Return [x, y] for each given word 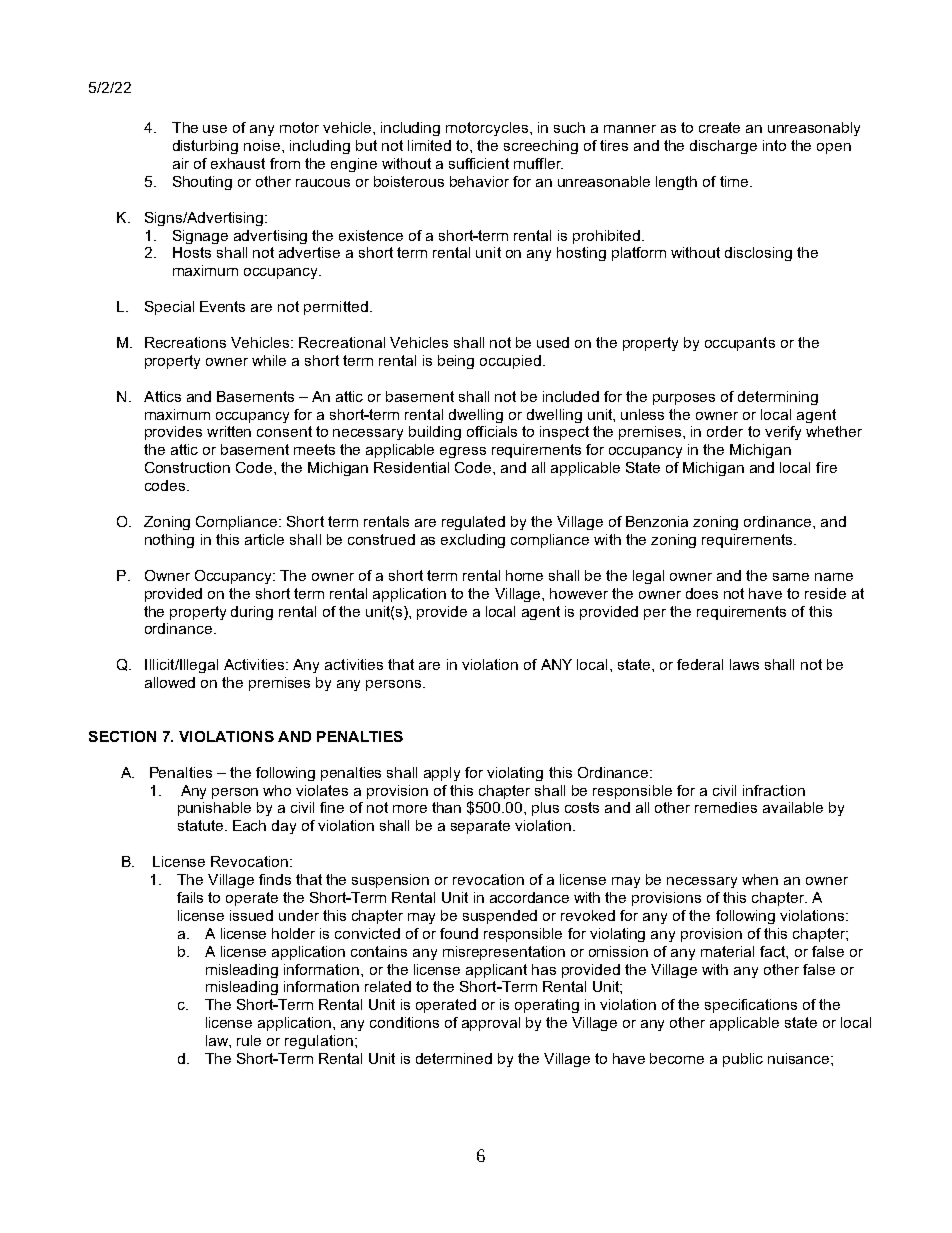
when [760, 879]
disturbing [205, 147]
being [456, 362]
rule [249, 1040]
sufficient [479, 163]
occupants [740, 344]
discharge [723, 147]
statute [200, 825]
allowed [170, 682]
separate [480, 827]
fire [826, 467]
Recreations [185, 342]
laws [744, 664]
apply [442, 774]
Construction [187, 467]
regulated [473, 523]
